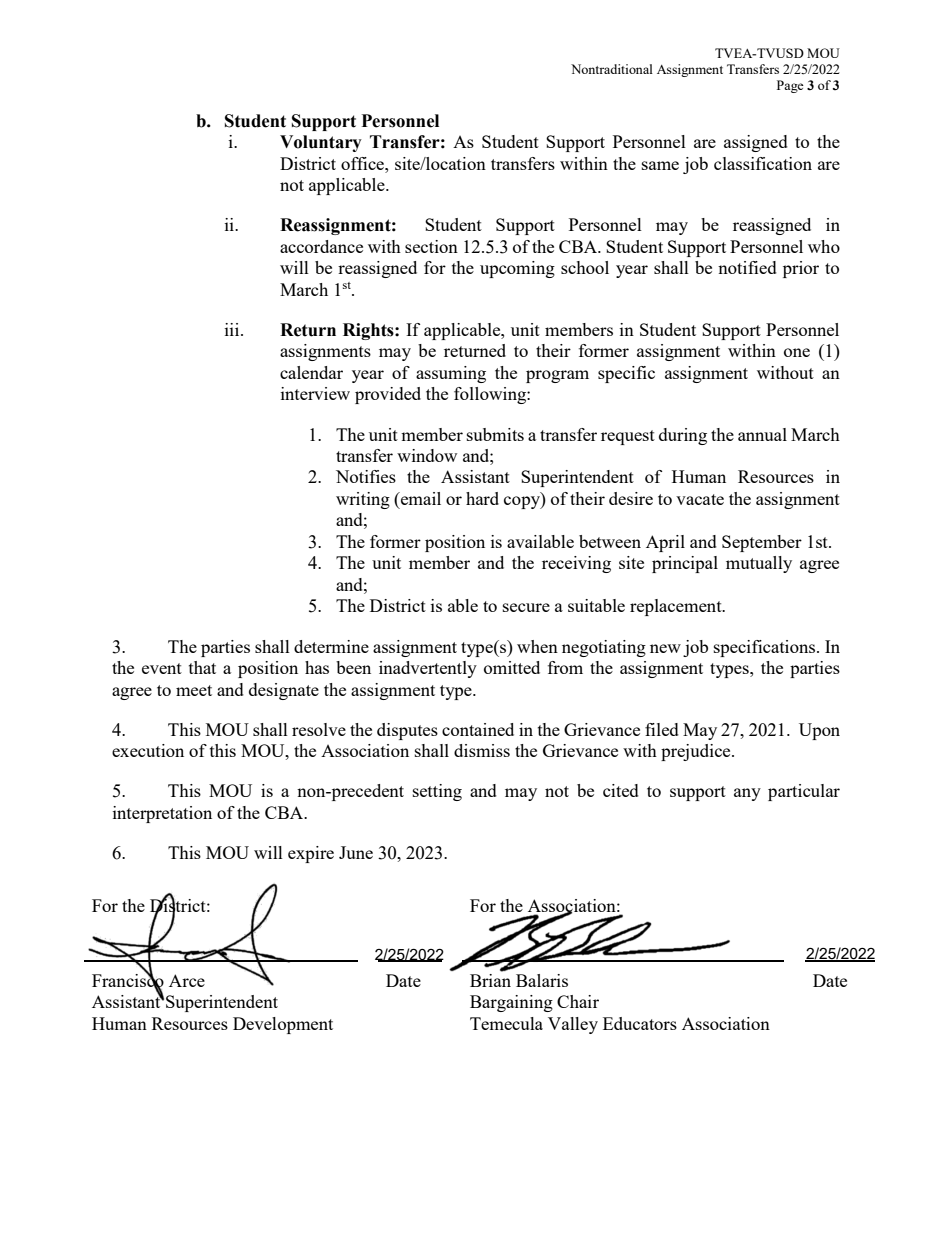  Describe the element at coordinates (747, 794) in the page. I see `any` at that location.
